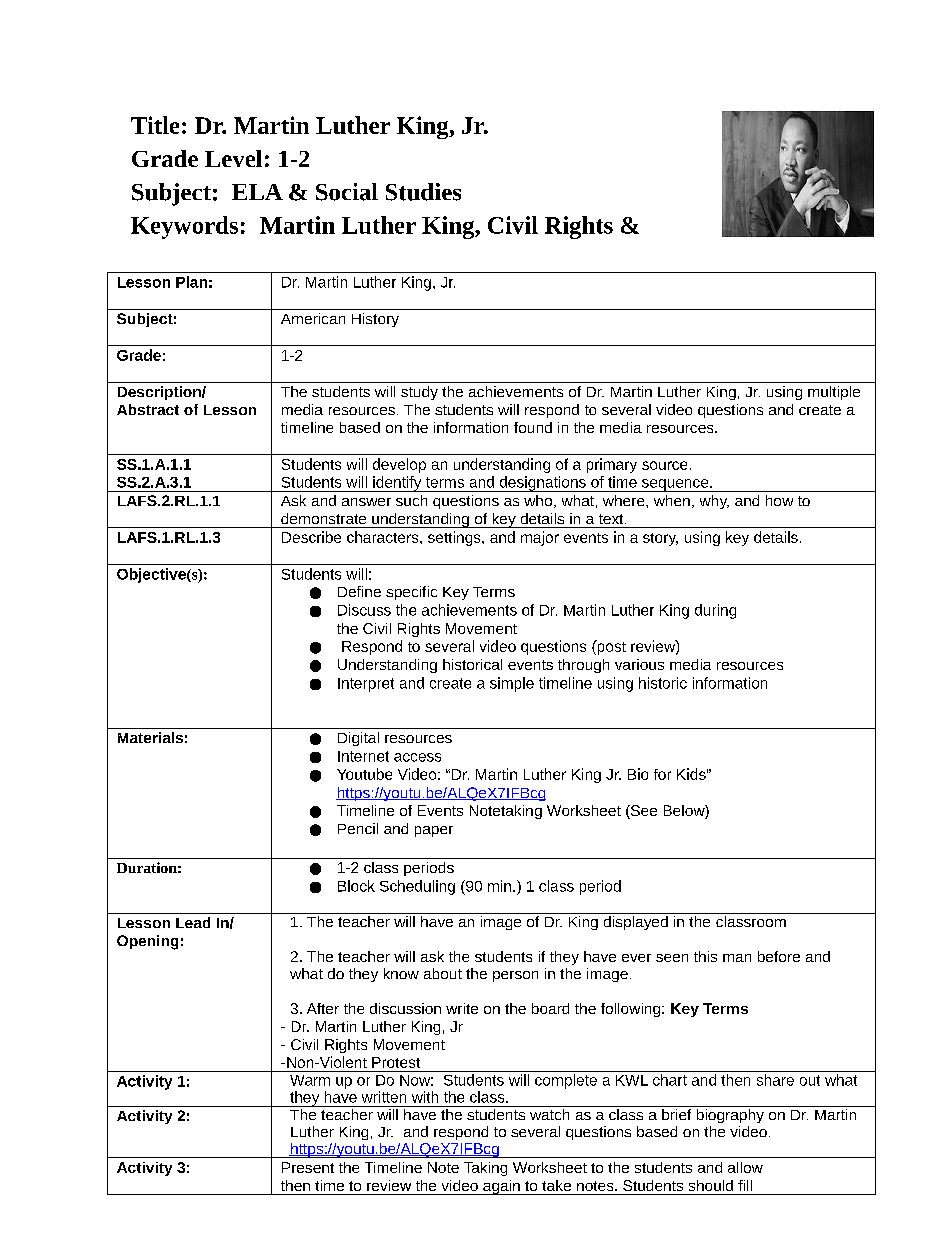  I want to click on during, so click(715, 611).
